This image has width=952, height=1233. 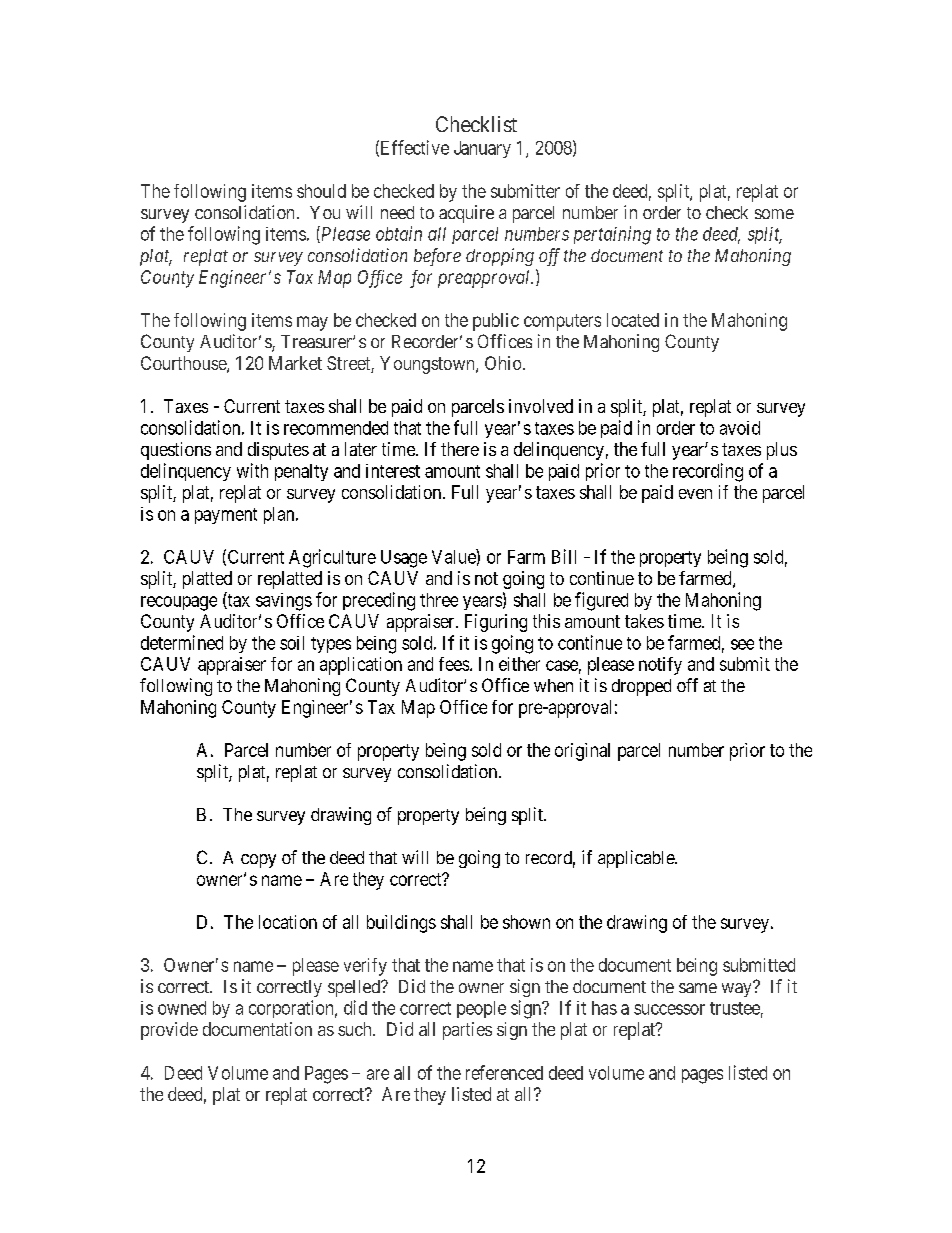 I want to click on Ohio, so click(x=504, y=363).
